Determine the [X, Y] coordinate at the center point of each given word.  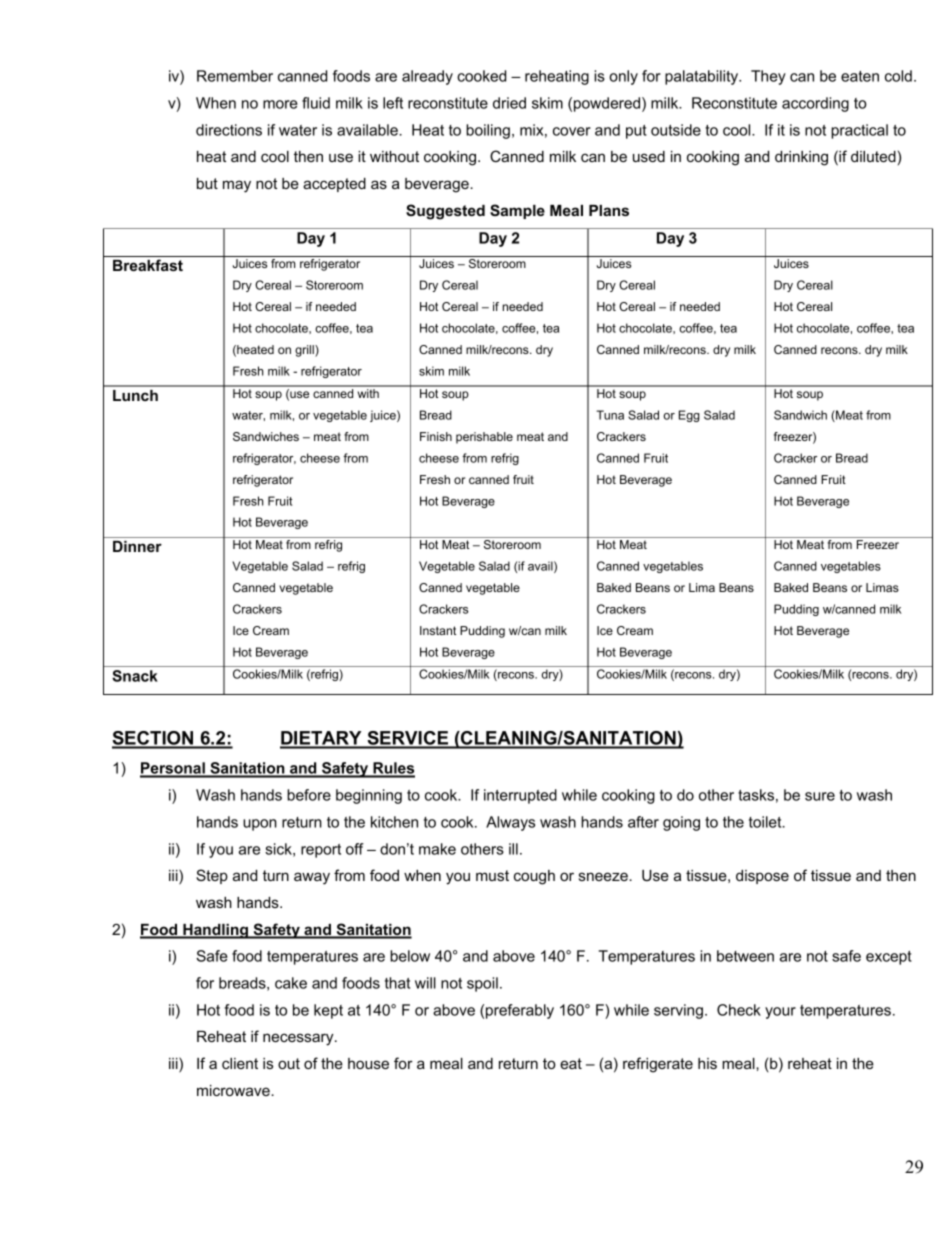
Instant [438, 630]
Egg [689, 416]
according [815, 104]
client [240, 1063]
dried [509, 103]
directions [229, 130]
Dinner [137, 546]
